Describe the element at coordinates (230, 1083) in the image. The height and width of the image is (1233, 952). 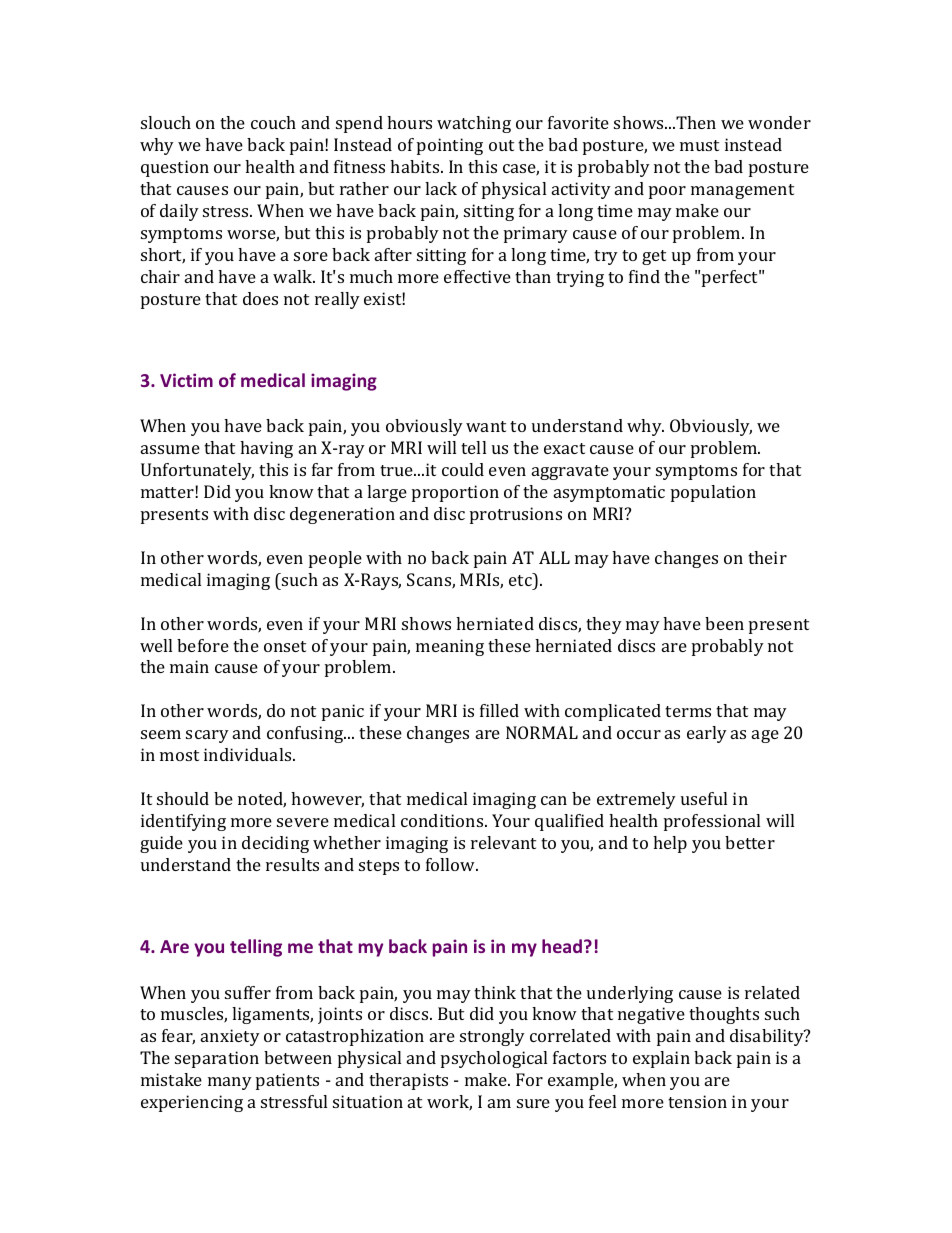
I see `many` at that location.
